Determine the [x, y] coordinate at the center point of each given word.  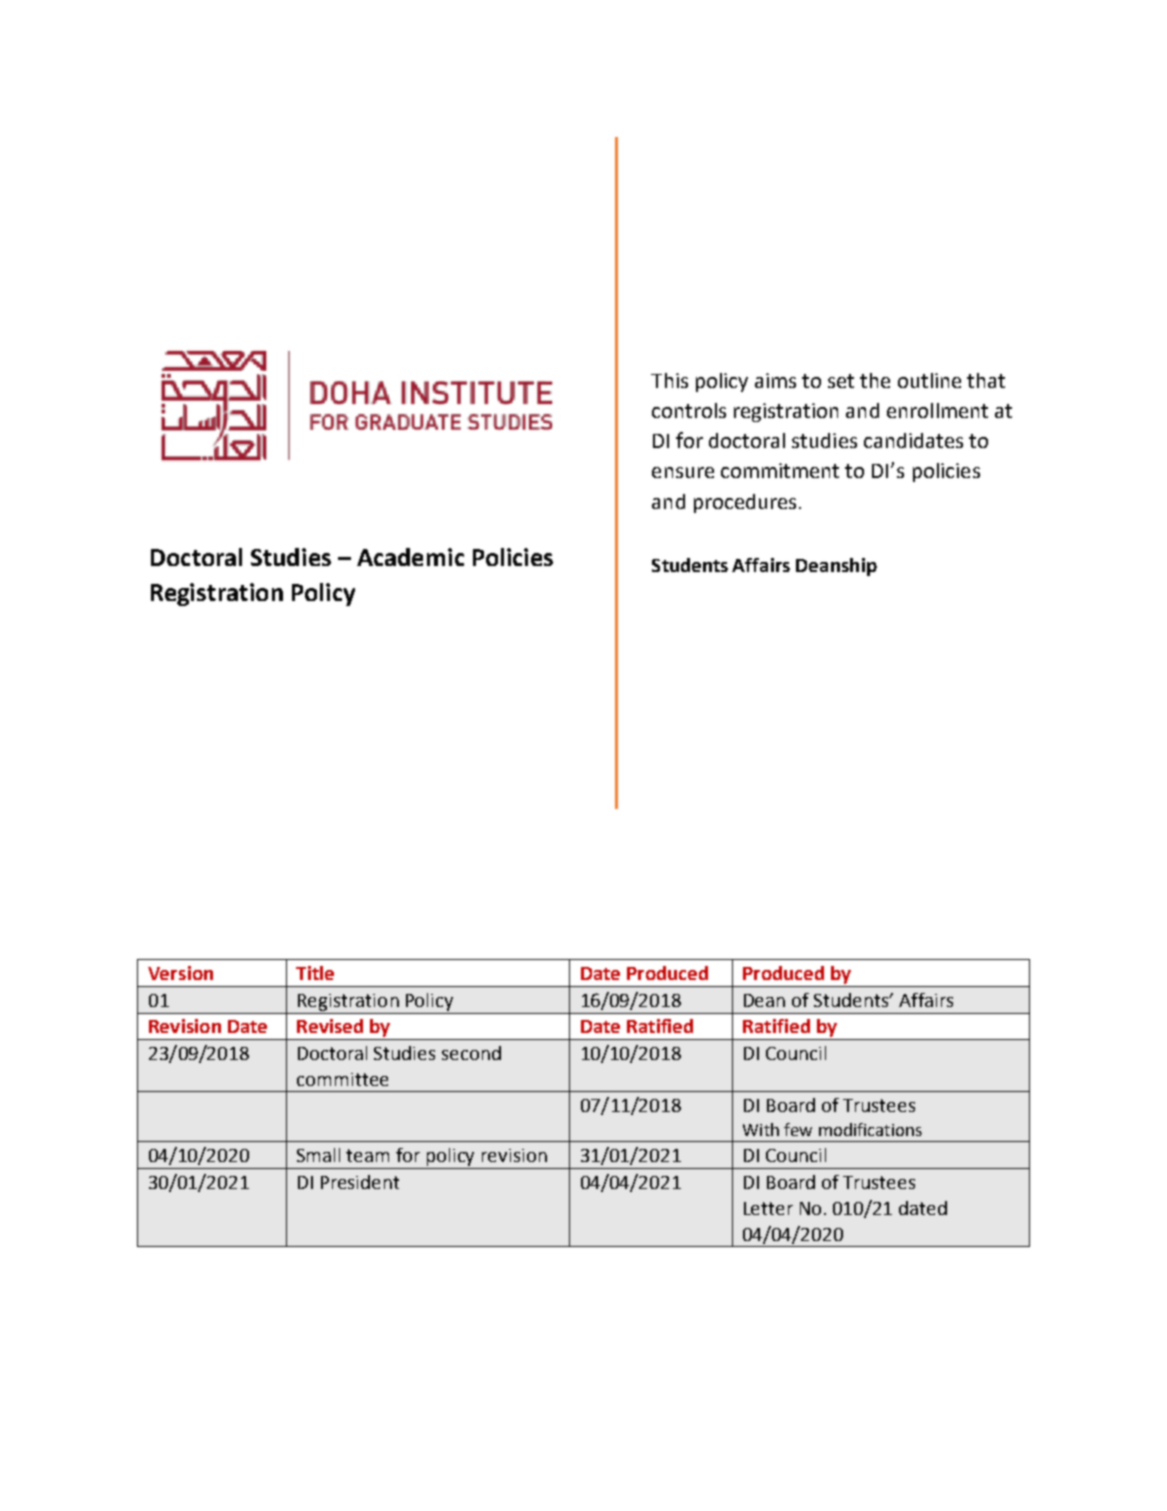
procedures [745, 503]
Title [315, 973]
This [669, 380]
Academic [410, 557]
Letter [768, 1208]
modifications [870, 1129]
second [471, 1053]
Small [318, 1155]
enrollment [937, 410]
